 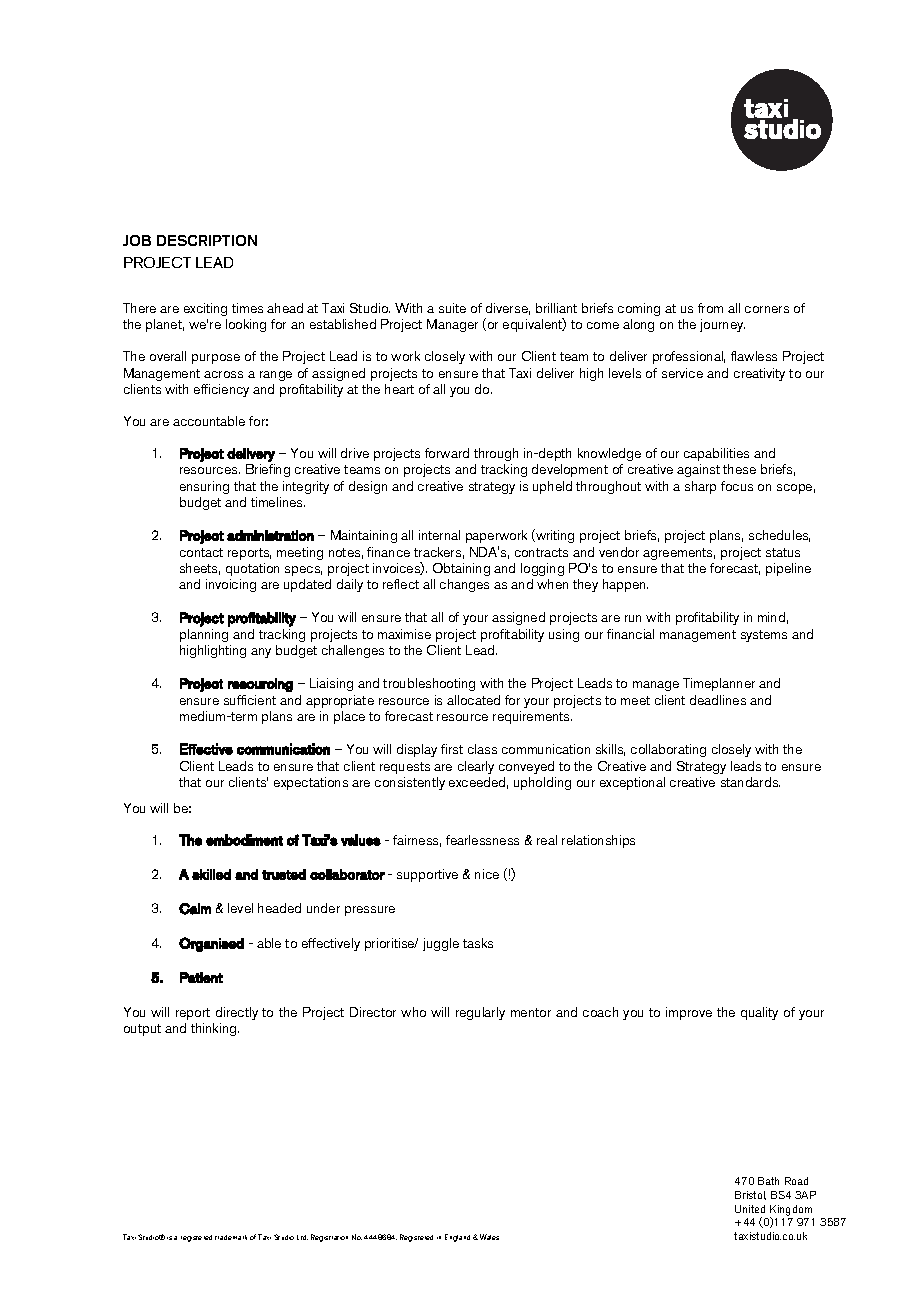 I want to click on suite, so click(x=452, y=308).
